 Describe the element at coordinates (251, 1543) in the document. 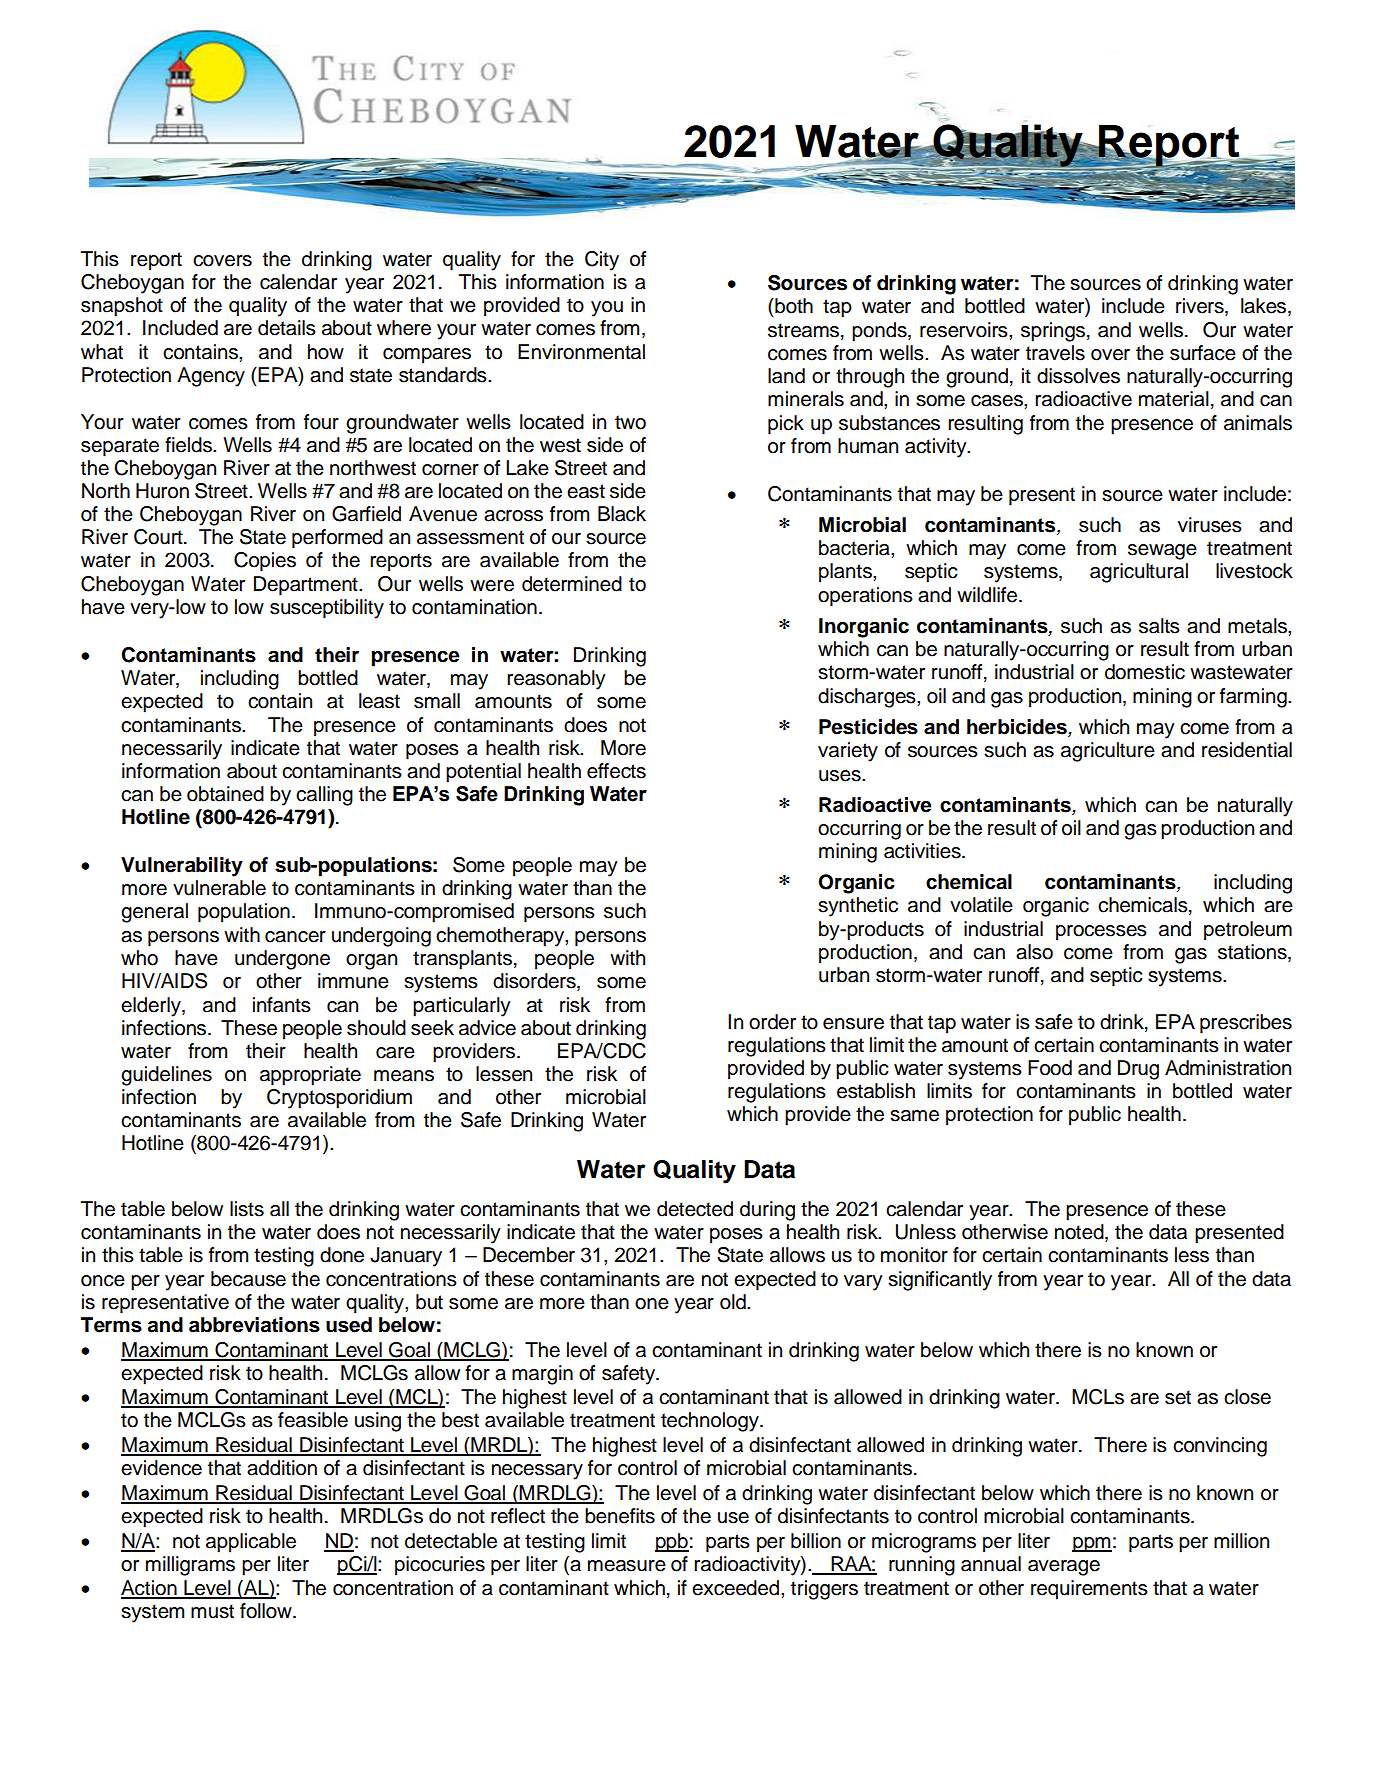

I see `applicable` at that location.
